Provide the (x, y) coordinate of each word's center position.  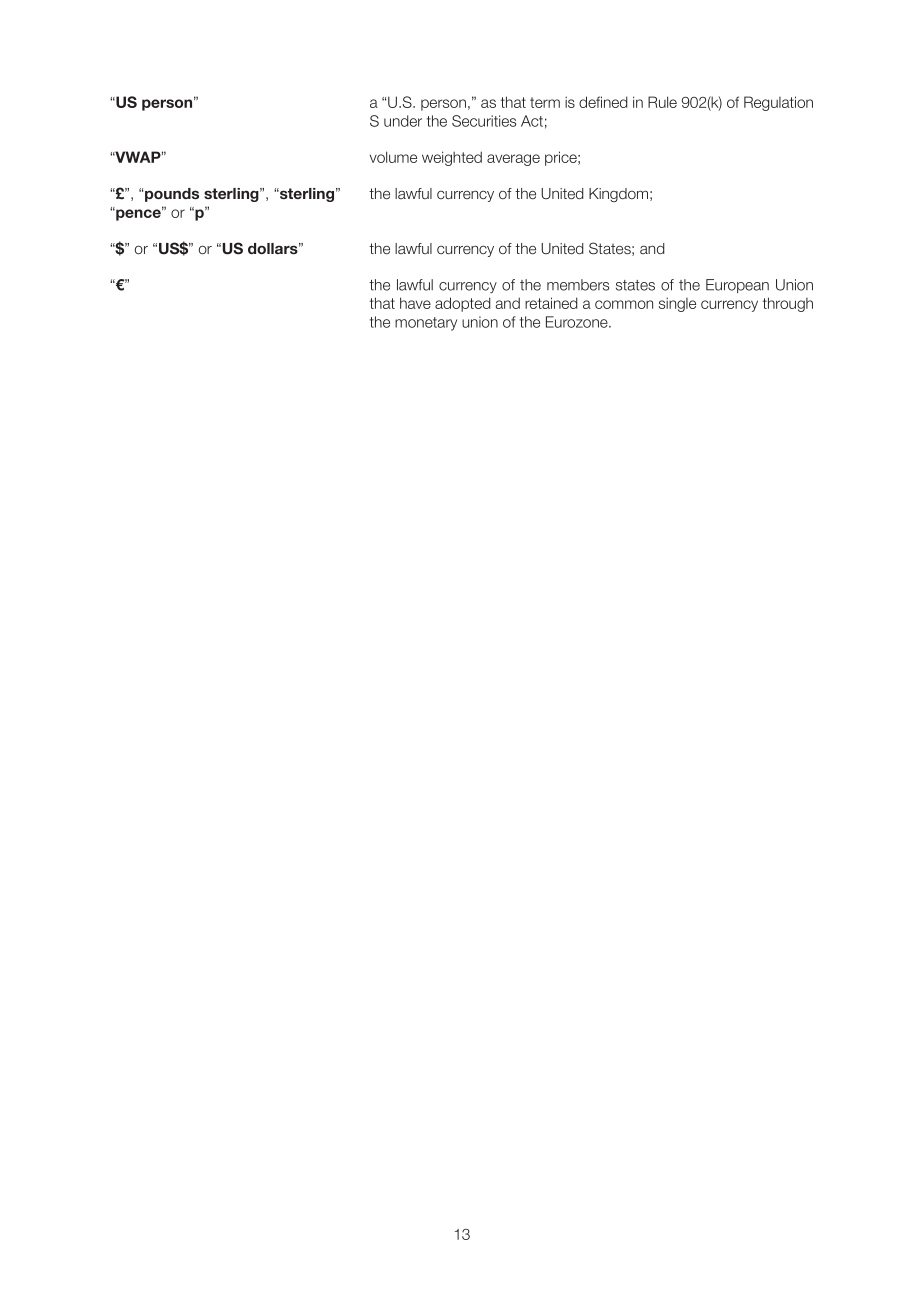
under (403, 121)
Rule (662, 102)
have (415, 303)
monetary (426, 324)
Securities (484, 121)
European (737, 286)
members (578, 285)
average (513, 160)
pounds (172, 195)
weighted (452, 158)
